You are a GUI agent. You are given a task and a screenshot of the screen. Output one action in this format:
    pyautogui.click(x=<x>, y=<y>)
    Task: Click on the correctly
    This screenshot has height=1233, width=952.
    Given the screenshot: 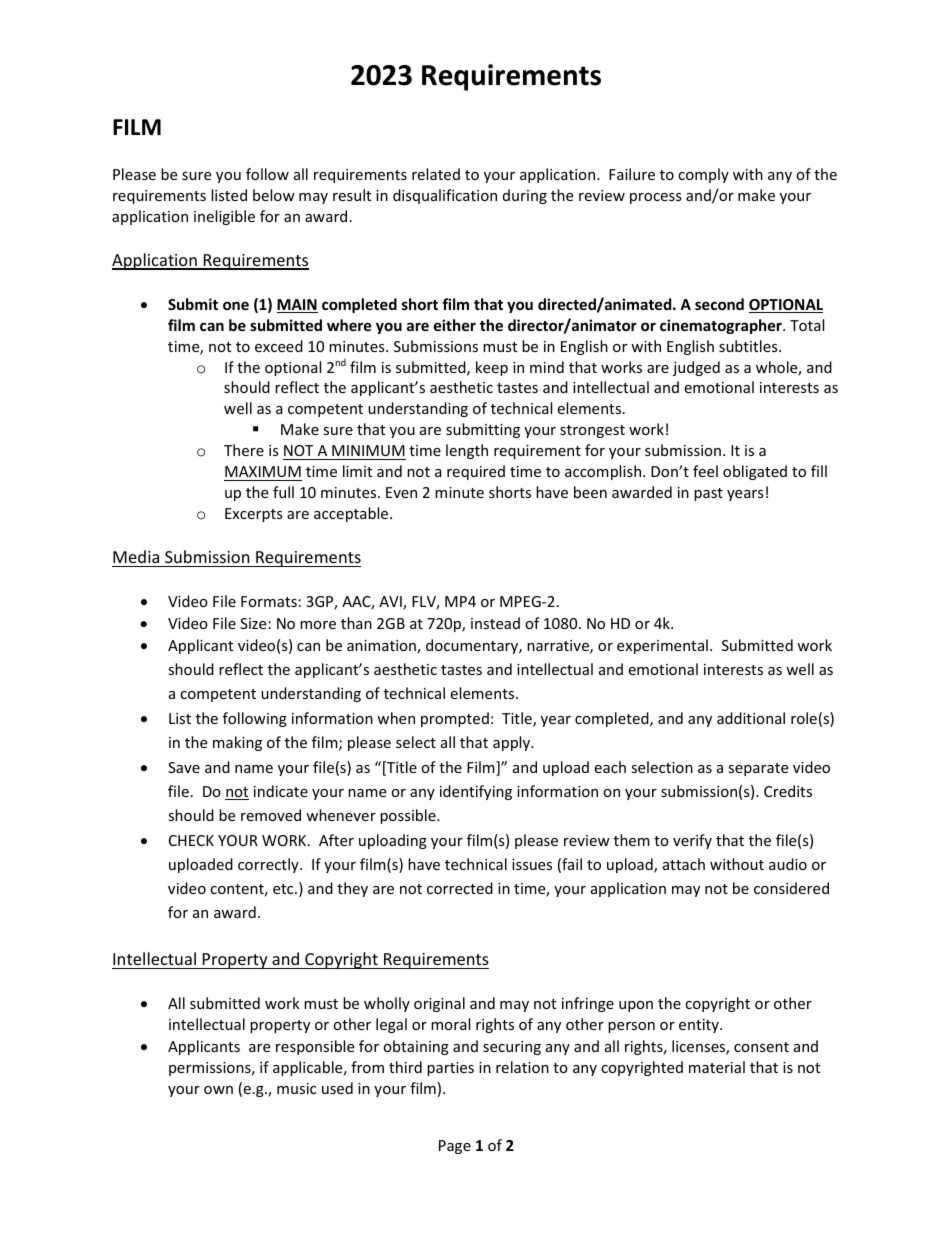 What is the action you would take?
    pyautogui.click(x=269, y=865)
